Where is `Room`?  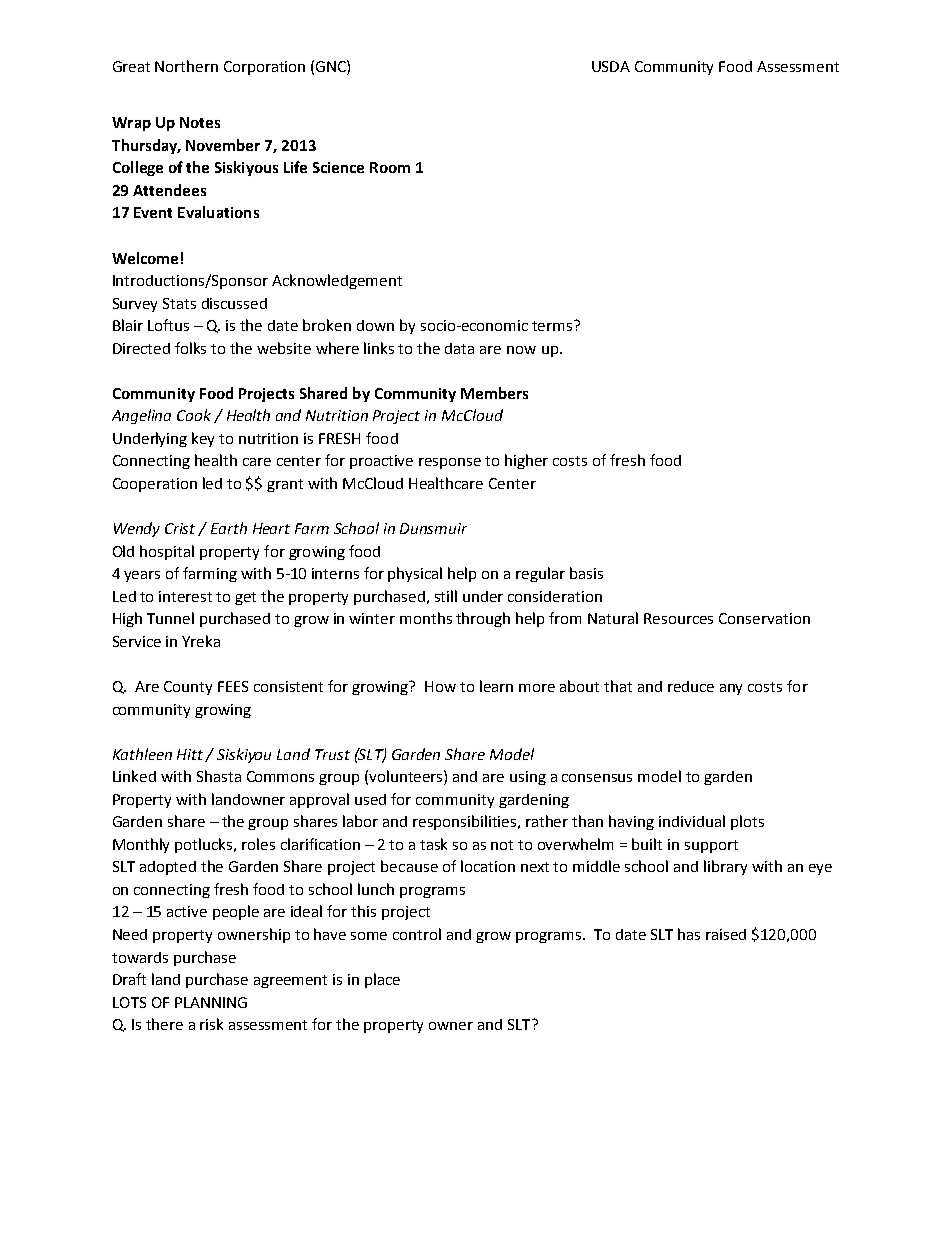
Room is located at coordinates (390, 167).
